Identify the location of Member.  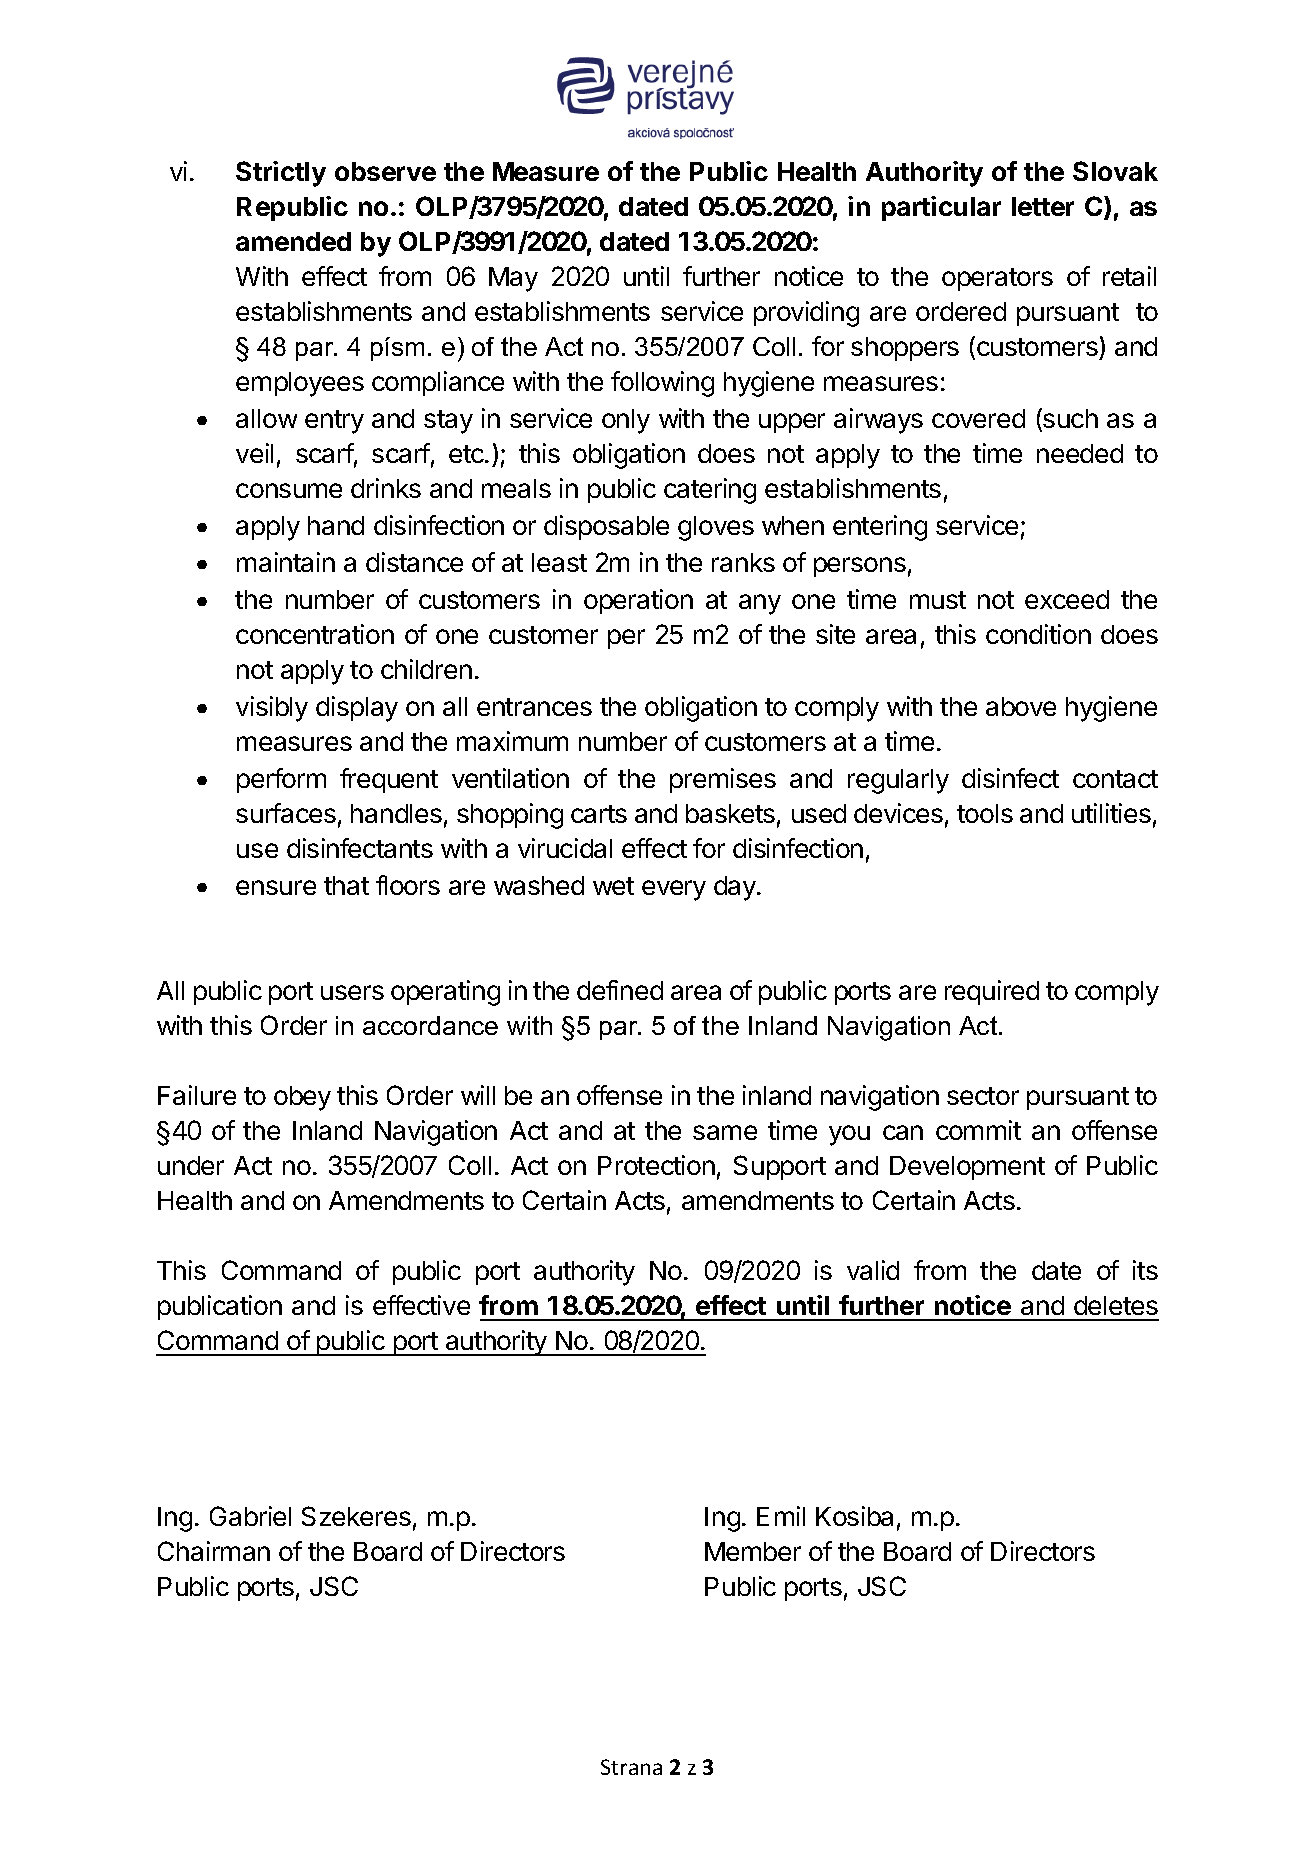
(753, 1551).
